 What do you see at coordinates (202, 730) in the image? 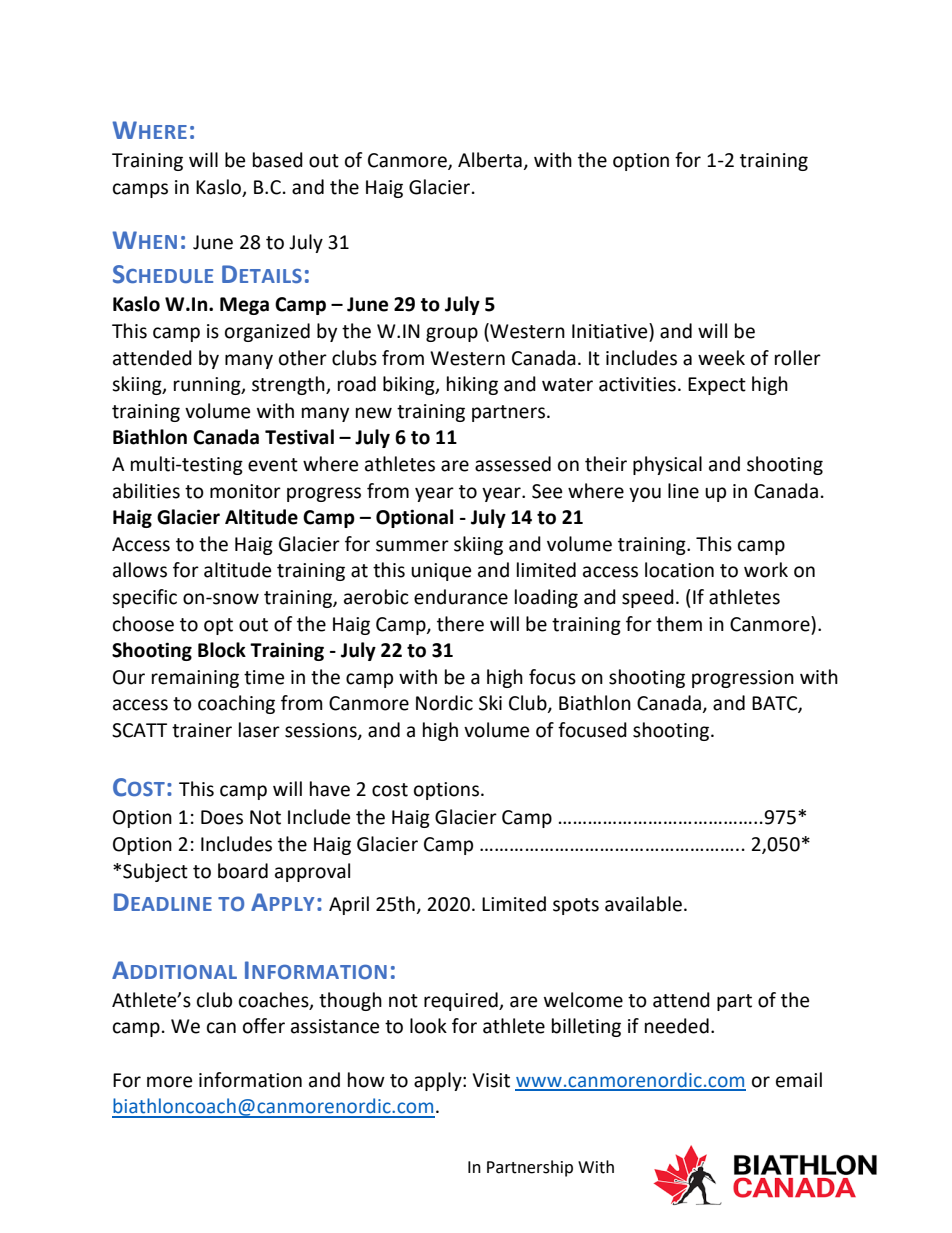
I see `trainer` at bounding box center [202, 730].
